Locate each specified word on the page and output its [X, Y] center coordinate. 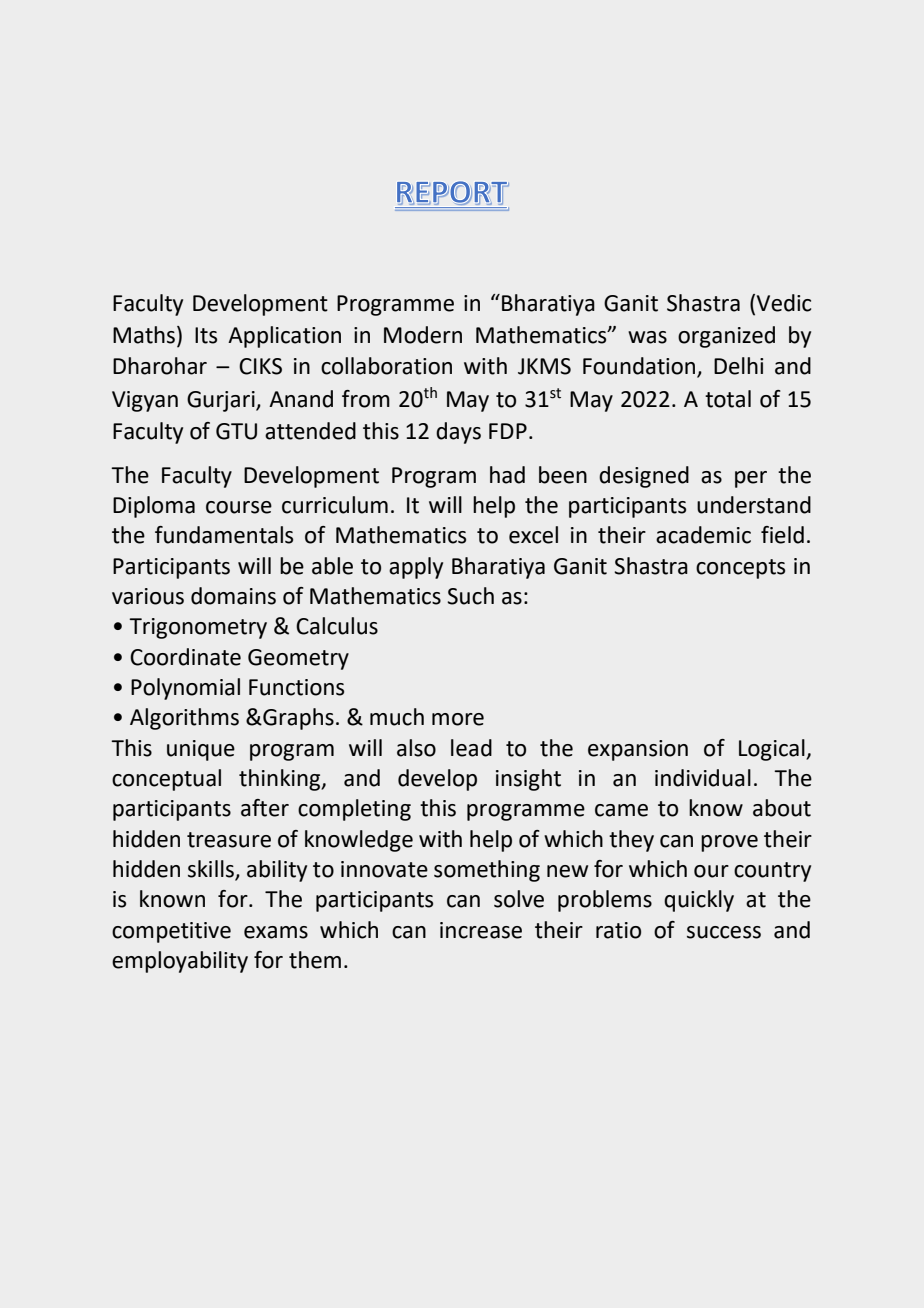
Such [470, 596]
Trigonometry [198, 628]
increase [481, 930]
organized [726, 337]
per [751, 479]
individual [703, 778]
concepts [740, 569]
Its [206, 335]
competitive [171, 932]
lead [471, 748]
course [239, 507]
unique [201, 750]
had [507, 475]
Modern [423, 335]
